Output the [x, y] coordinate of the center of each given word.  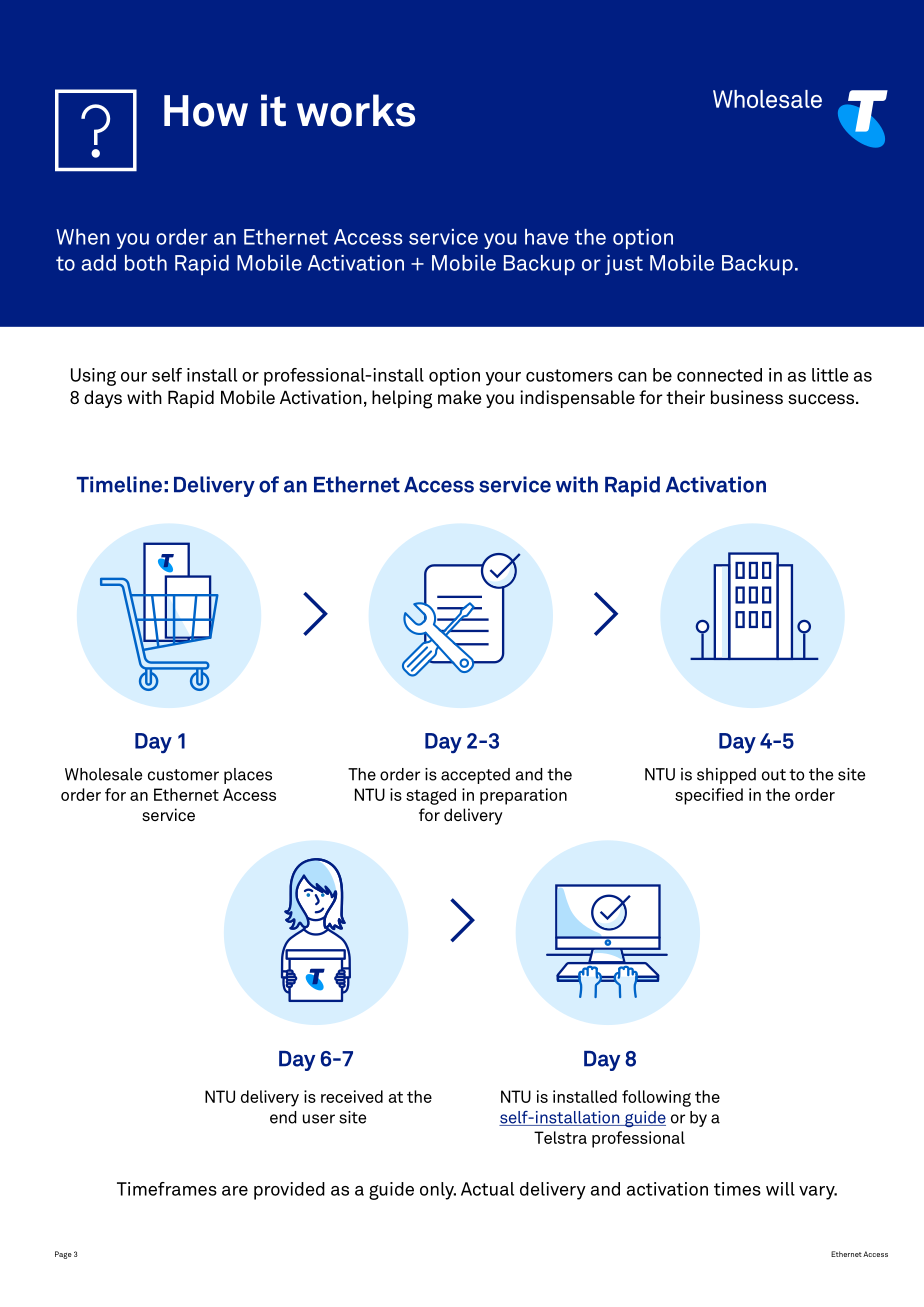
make [459, 397]
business [747, 397]
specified [709, 796]
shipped [726, 776]
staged [431, 796]
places [248, 776]
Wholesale [103, 774]
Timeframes [167, 1189]
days [103, 399]
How [206, 111]
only [438, 1191]
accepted [475, 776]
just [624, 265]
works [356, 110]
